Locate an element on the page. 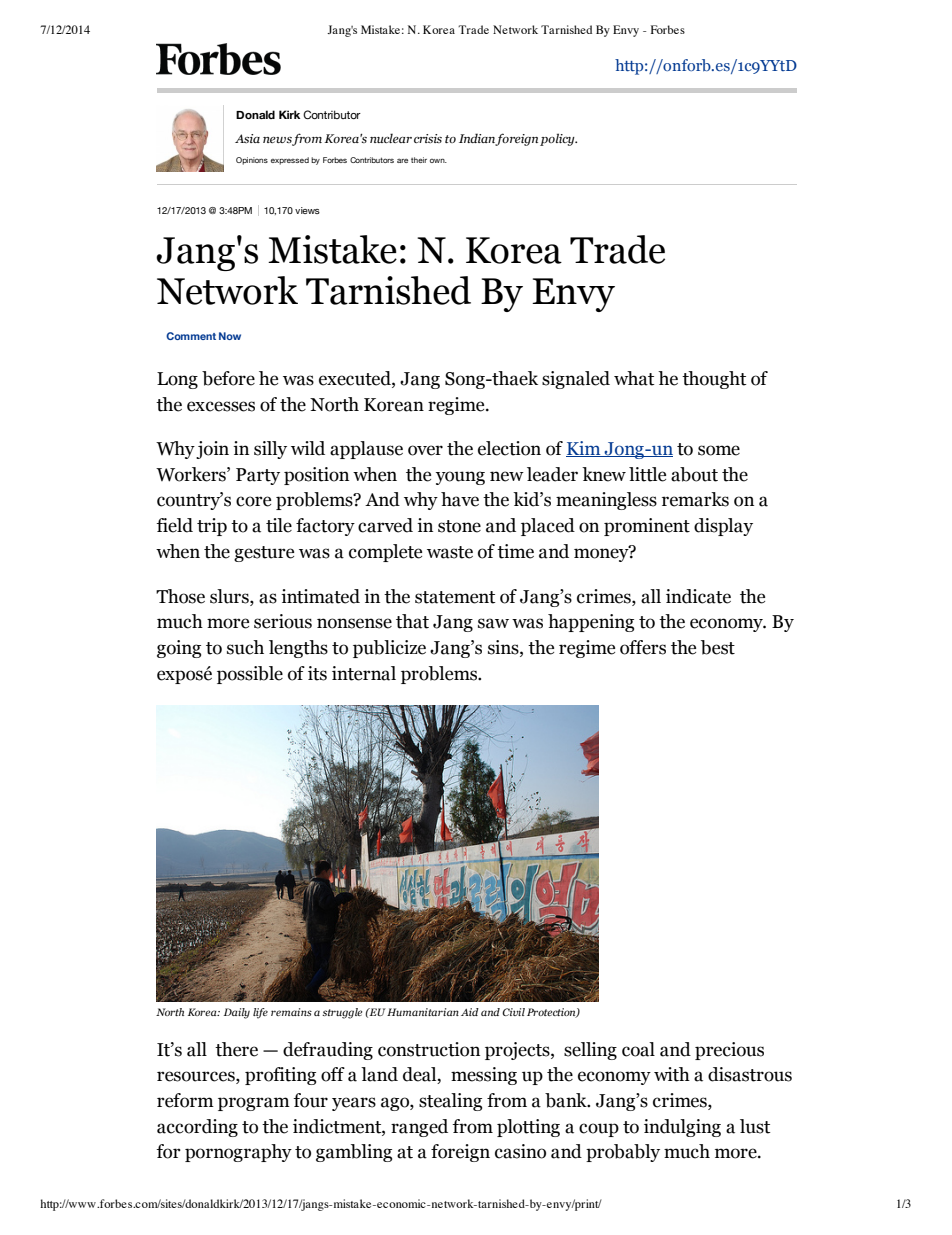 The width and height of the page is (952, 1235). policy is located at coordinates (558, 139).
